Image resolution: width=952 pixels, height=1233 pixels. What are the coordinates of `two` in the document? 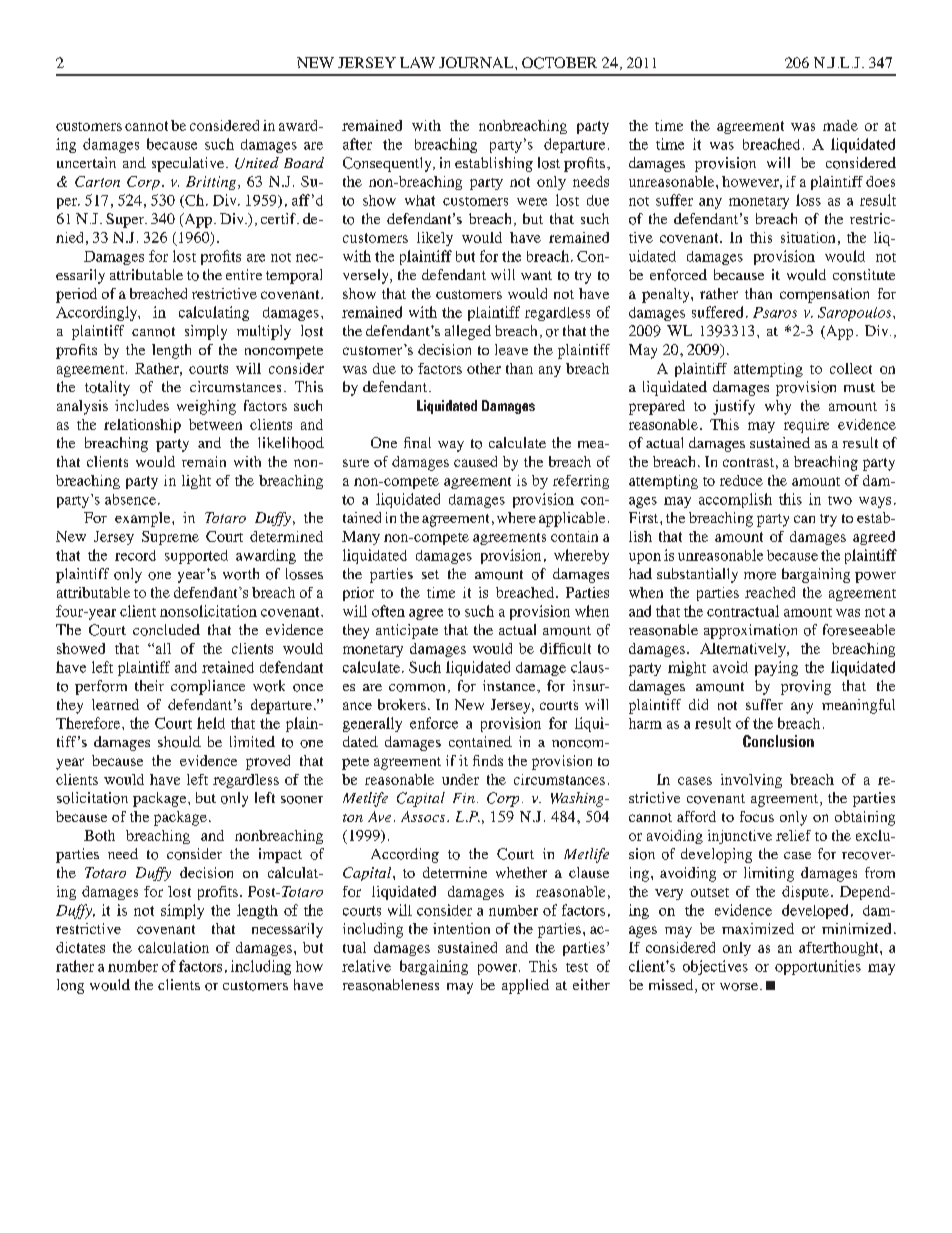 It's located at (840, 500).
